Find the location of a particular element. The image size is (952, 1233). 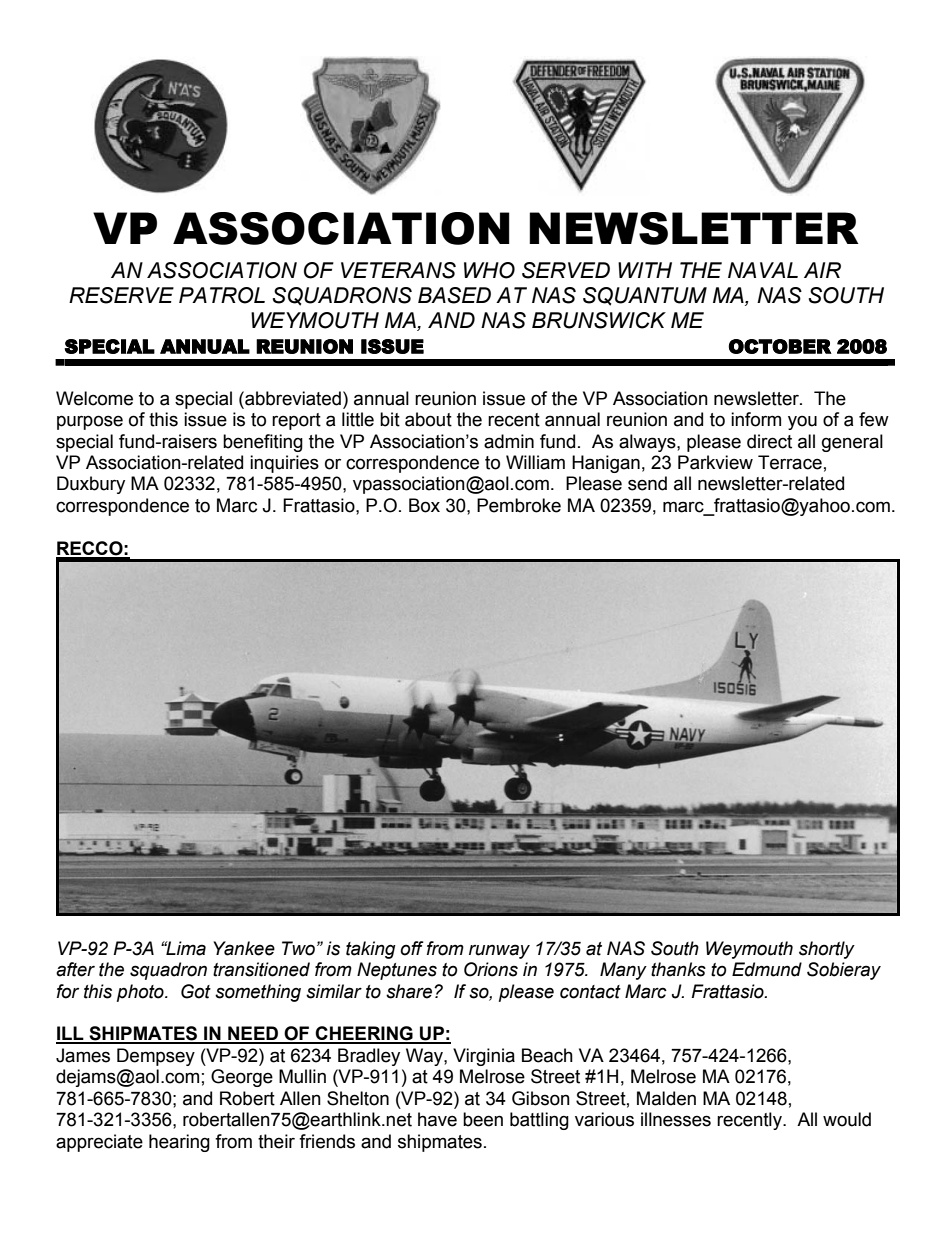

Box is located at coordinates (424, 505).
